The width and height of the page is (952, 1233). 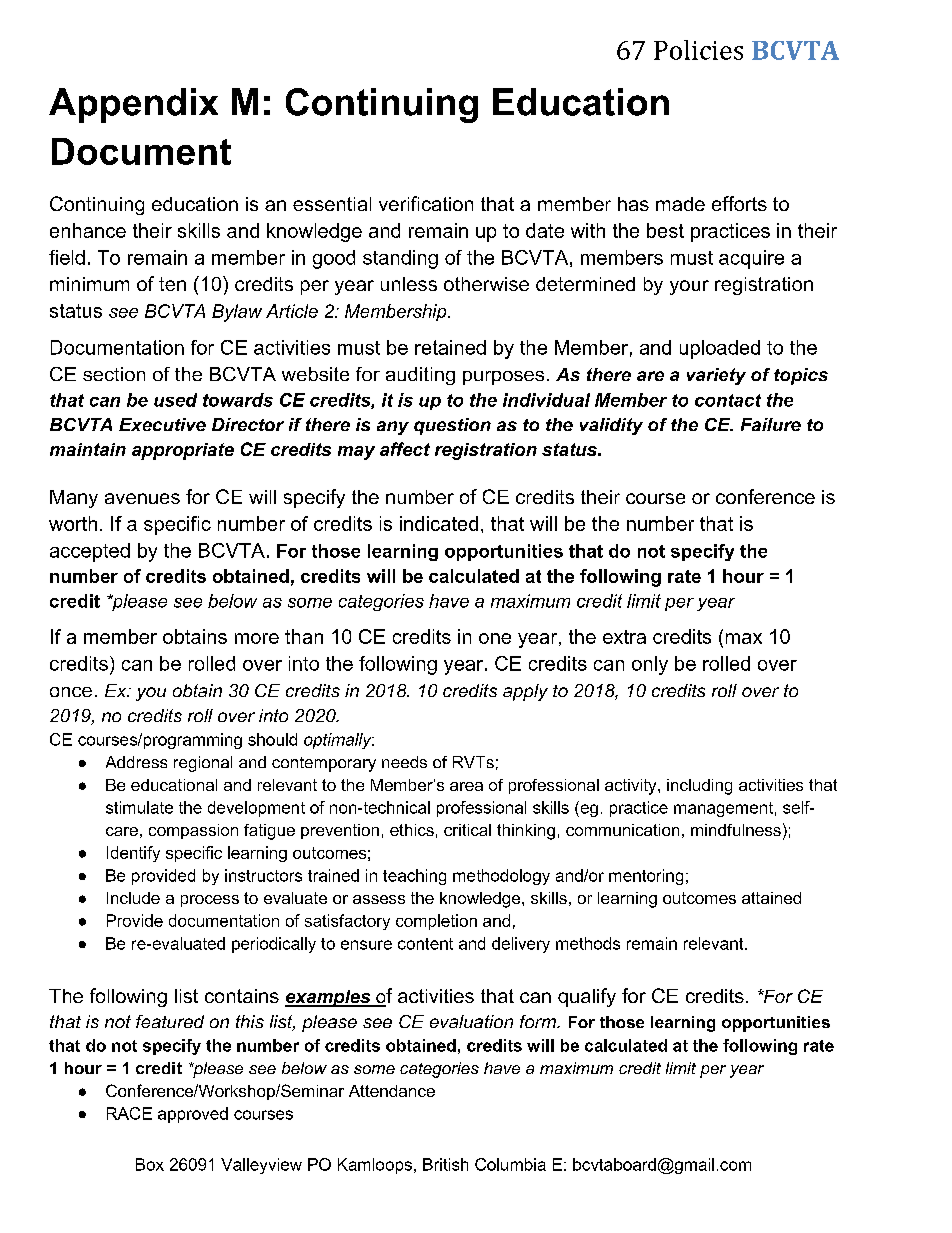 What do you see at coordinates (426, 203) in the page?
I see `verification` at bounding box center [426, 203].
